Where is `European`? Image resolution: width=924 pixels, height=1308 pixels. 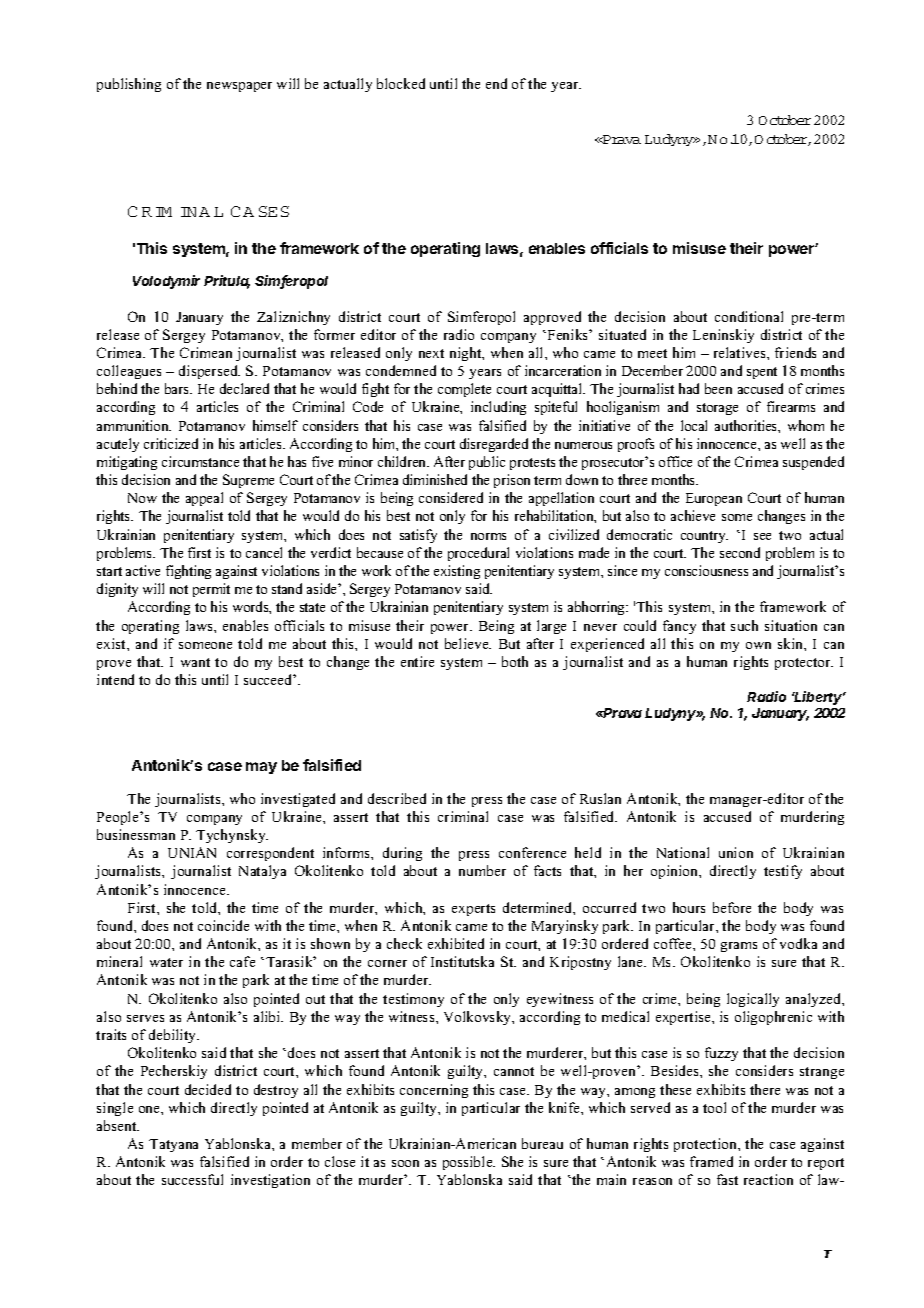
European is located at coordinates (714, 499).
